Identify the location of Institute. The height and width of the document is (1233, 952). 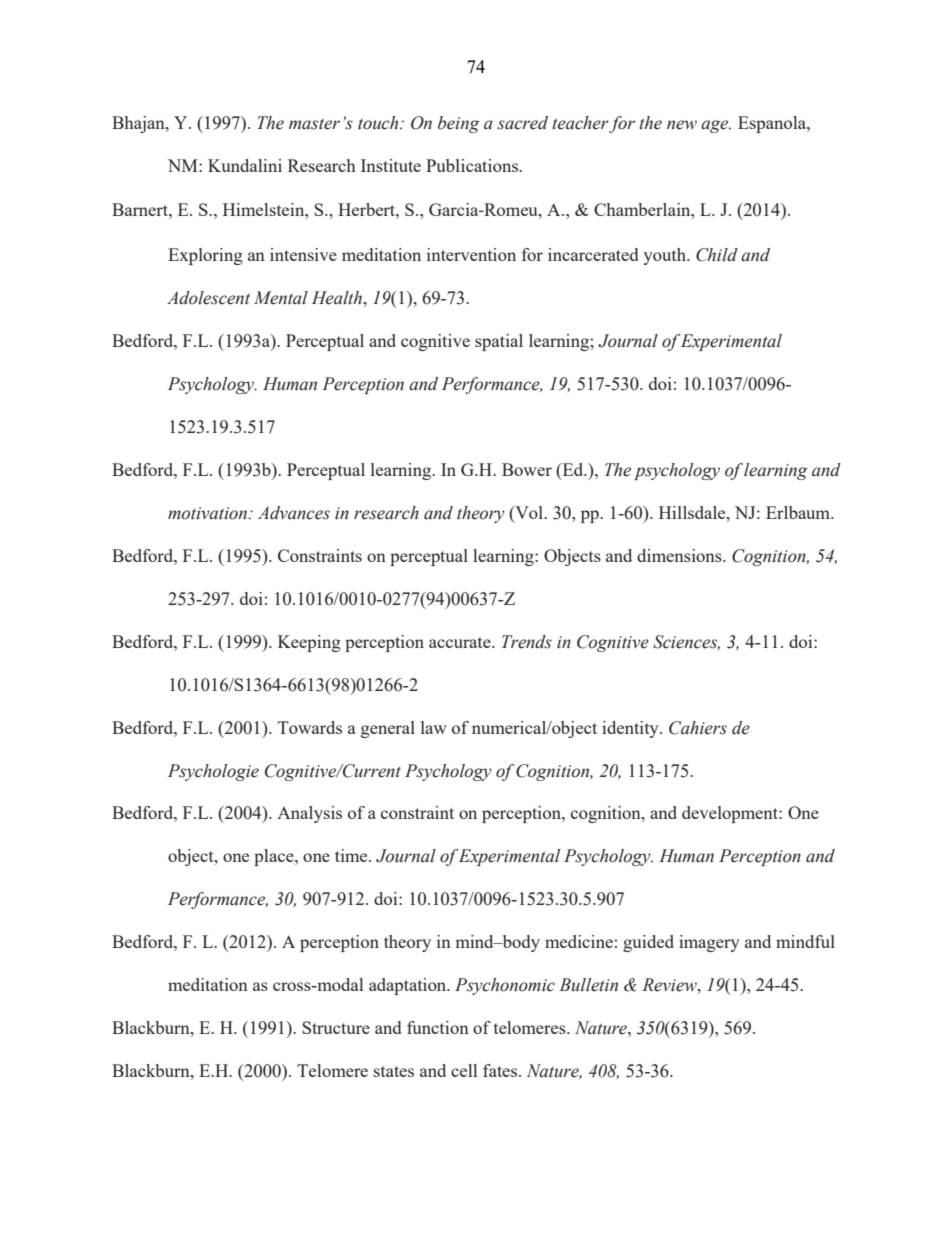
(391, 165).
